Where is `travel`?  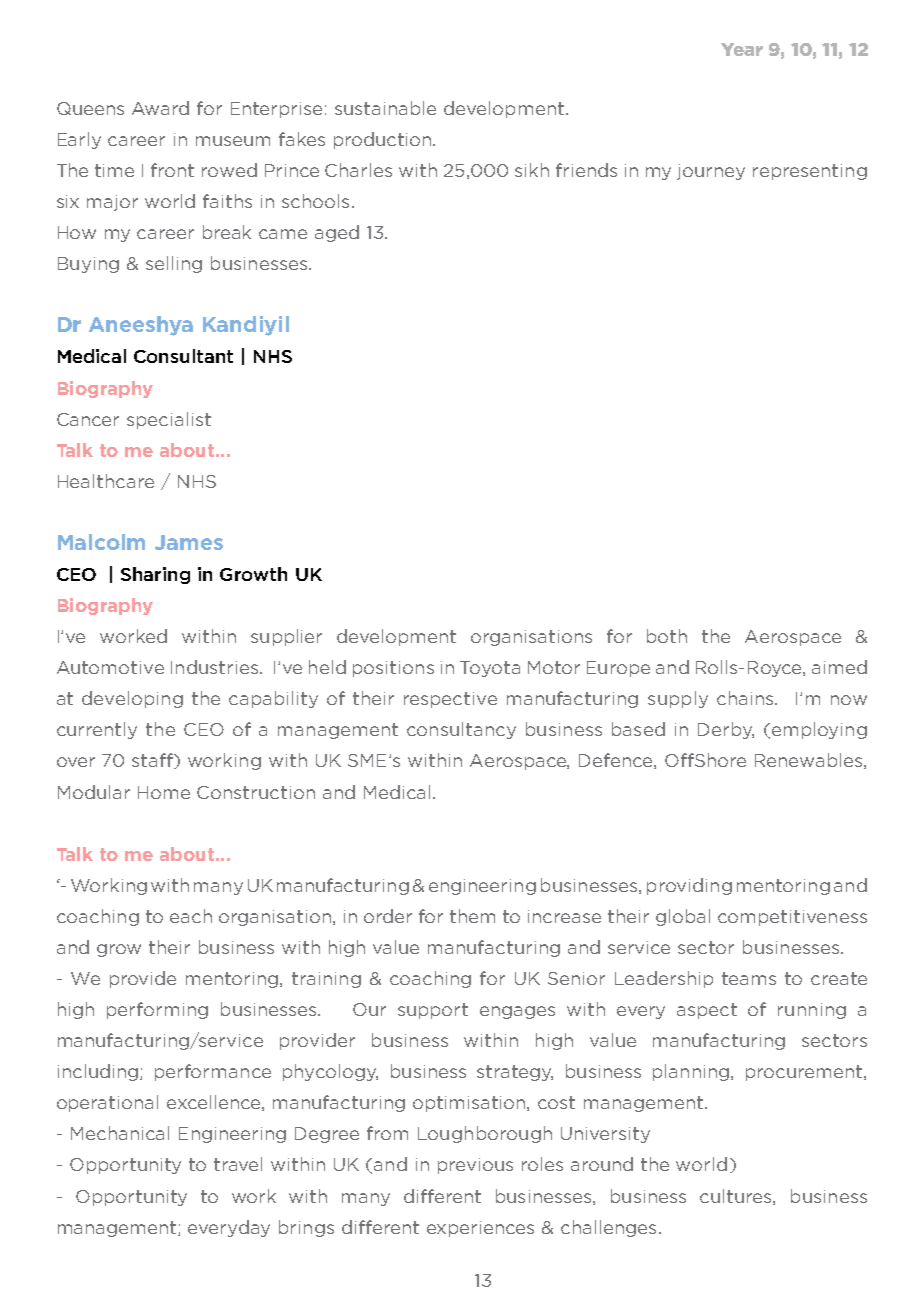
travel is located at coordinates (238, 1164).
